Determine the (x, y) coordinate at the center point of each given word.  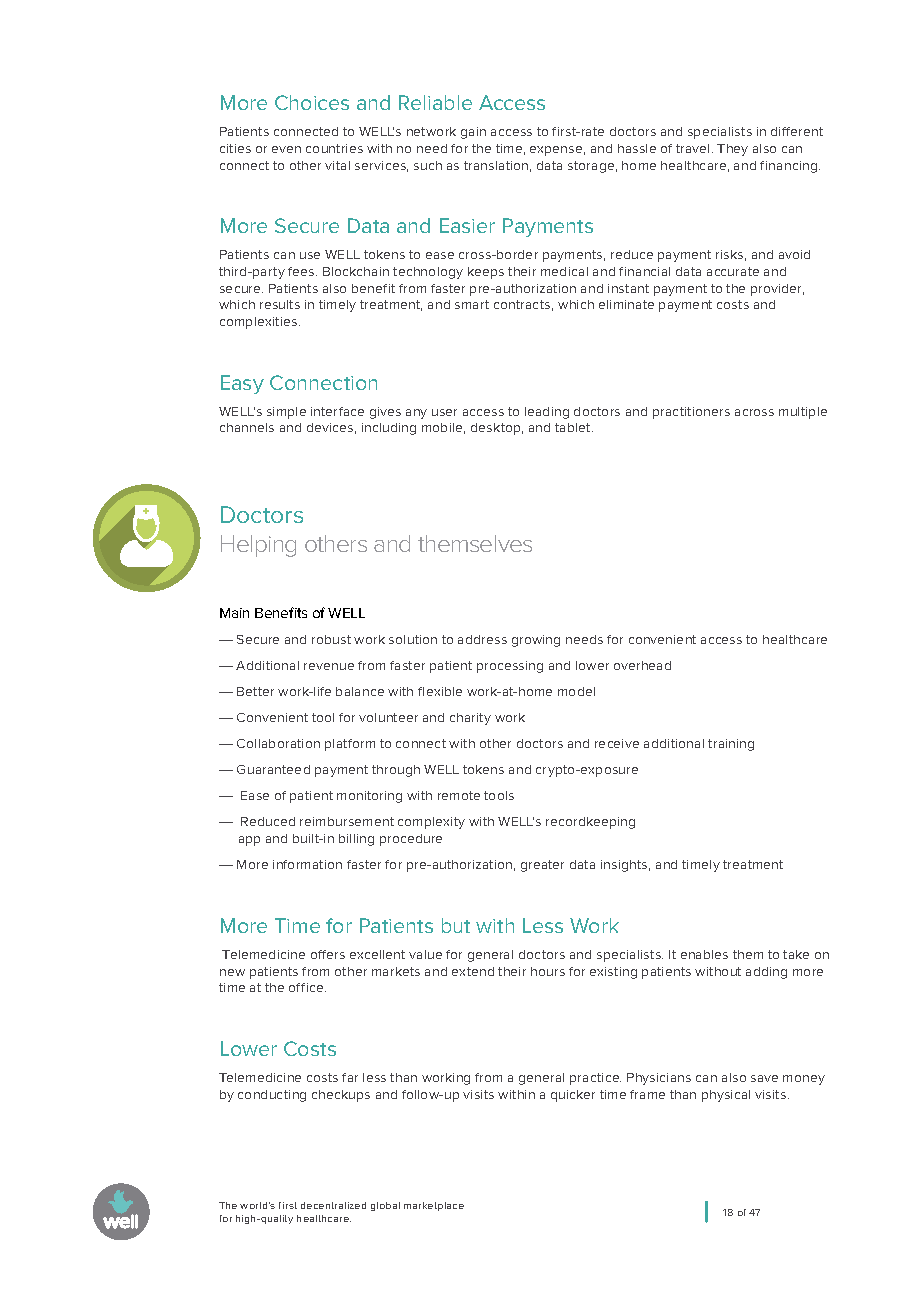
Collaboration (278, 743)
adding (766, 973)
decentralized (333, 1205)
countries (334, 148)
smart (472, 304)
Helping (258, 546)
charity (470, 719)
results (280, 304)
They (732, 150)
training (731, 745)
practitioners (691, 413)
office (307, 987)
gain (473, 133)
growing (536, 641)
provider (777, 290)
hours (548, 971)
